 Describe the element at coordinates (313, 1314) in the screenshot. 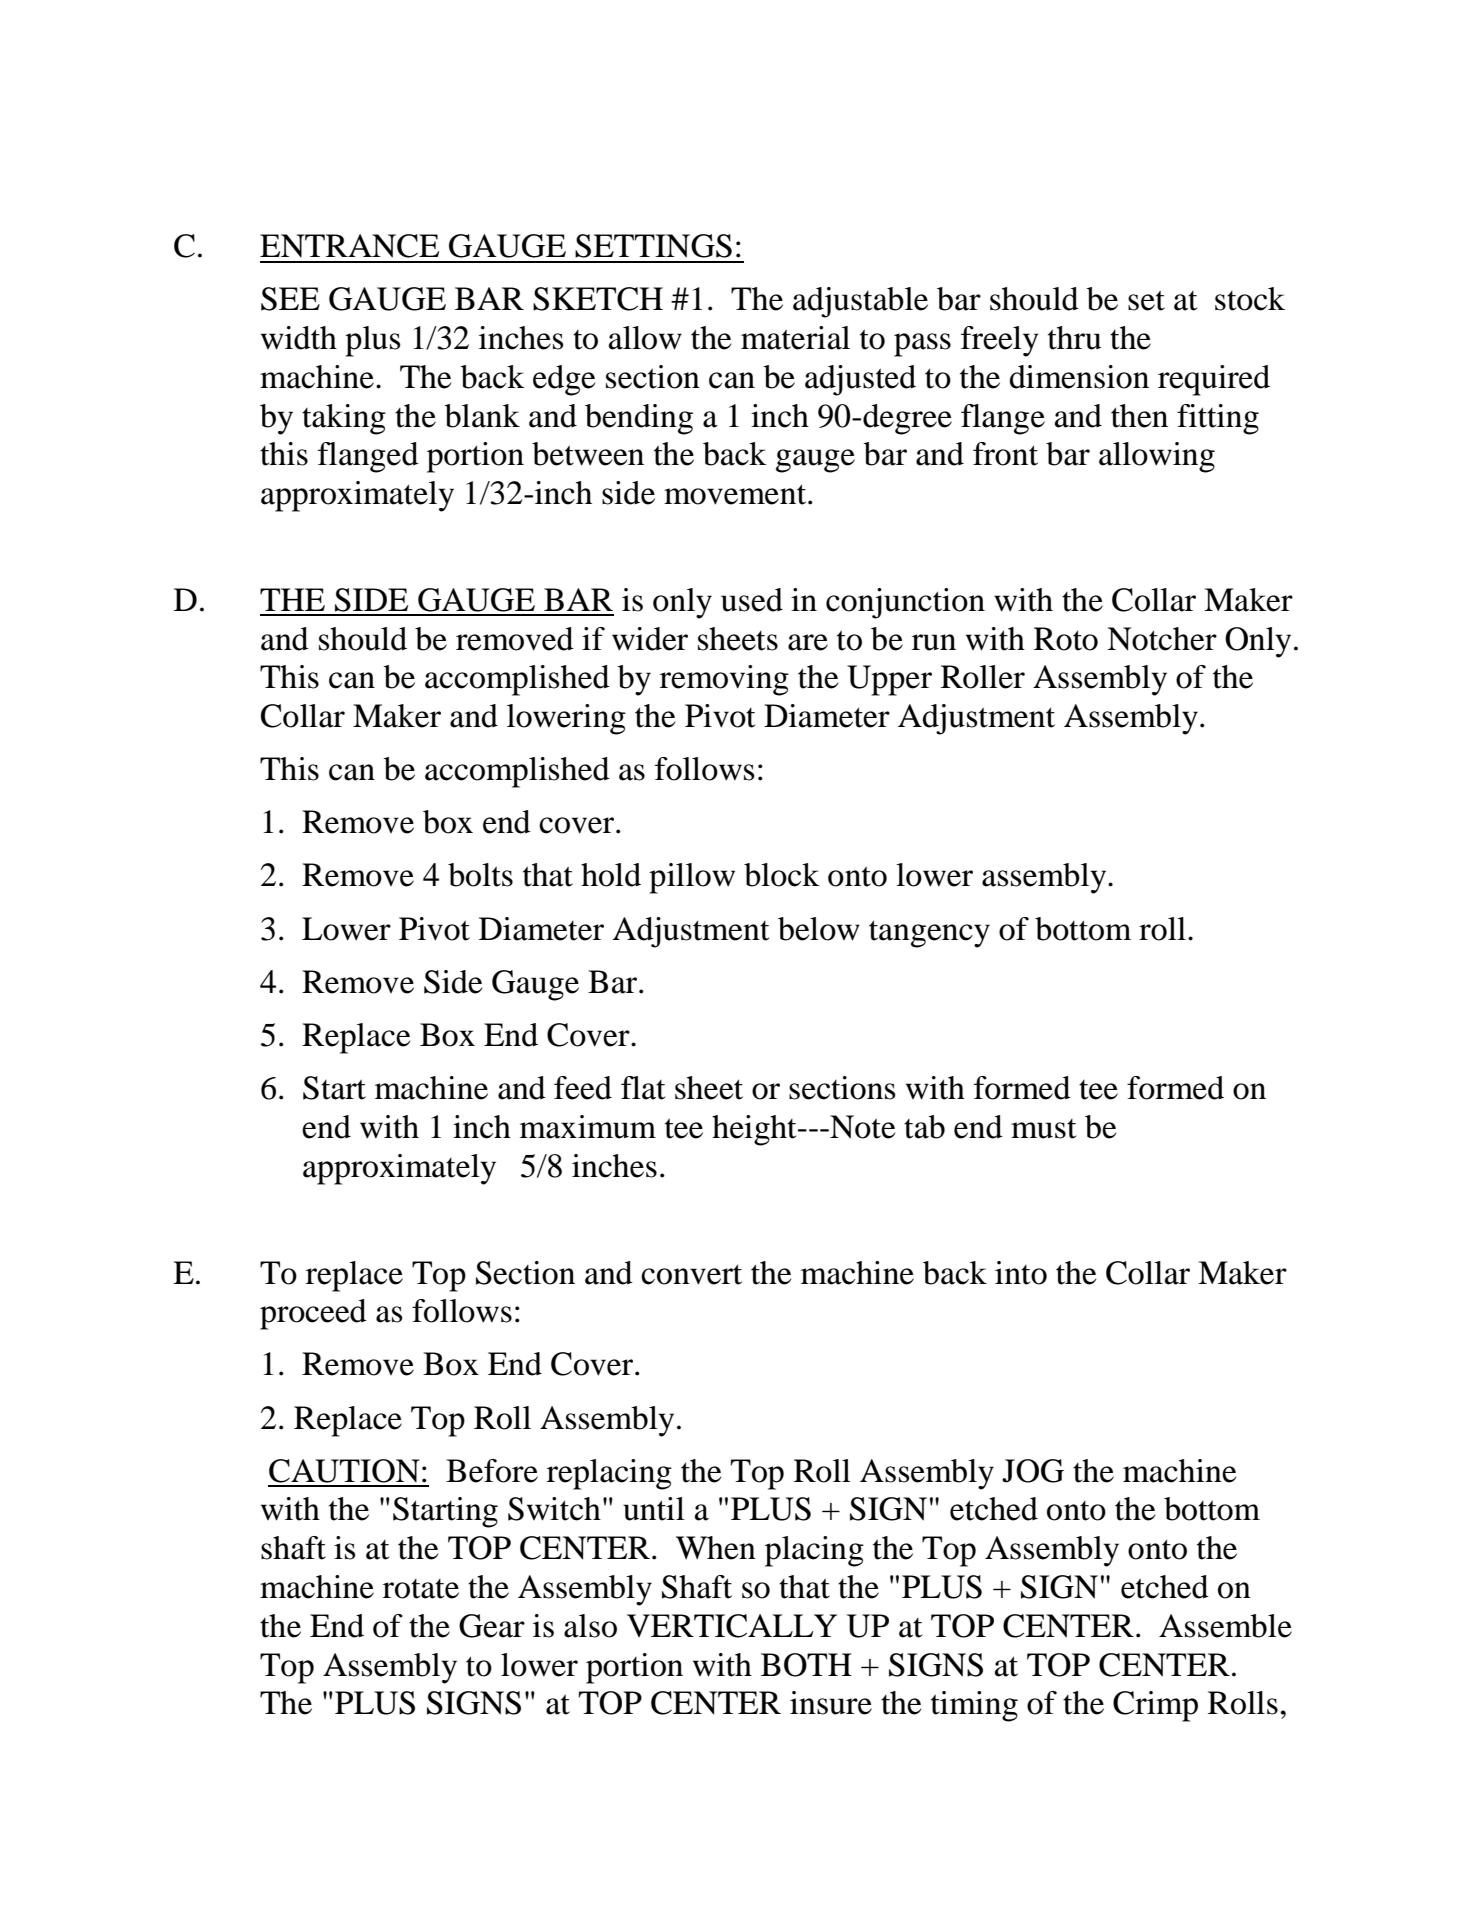

I see `proceed` at that location.
